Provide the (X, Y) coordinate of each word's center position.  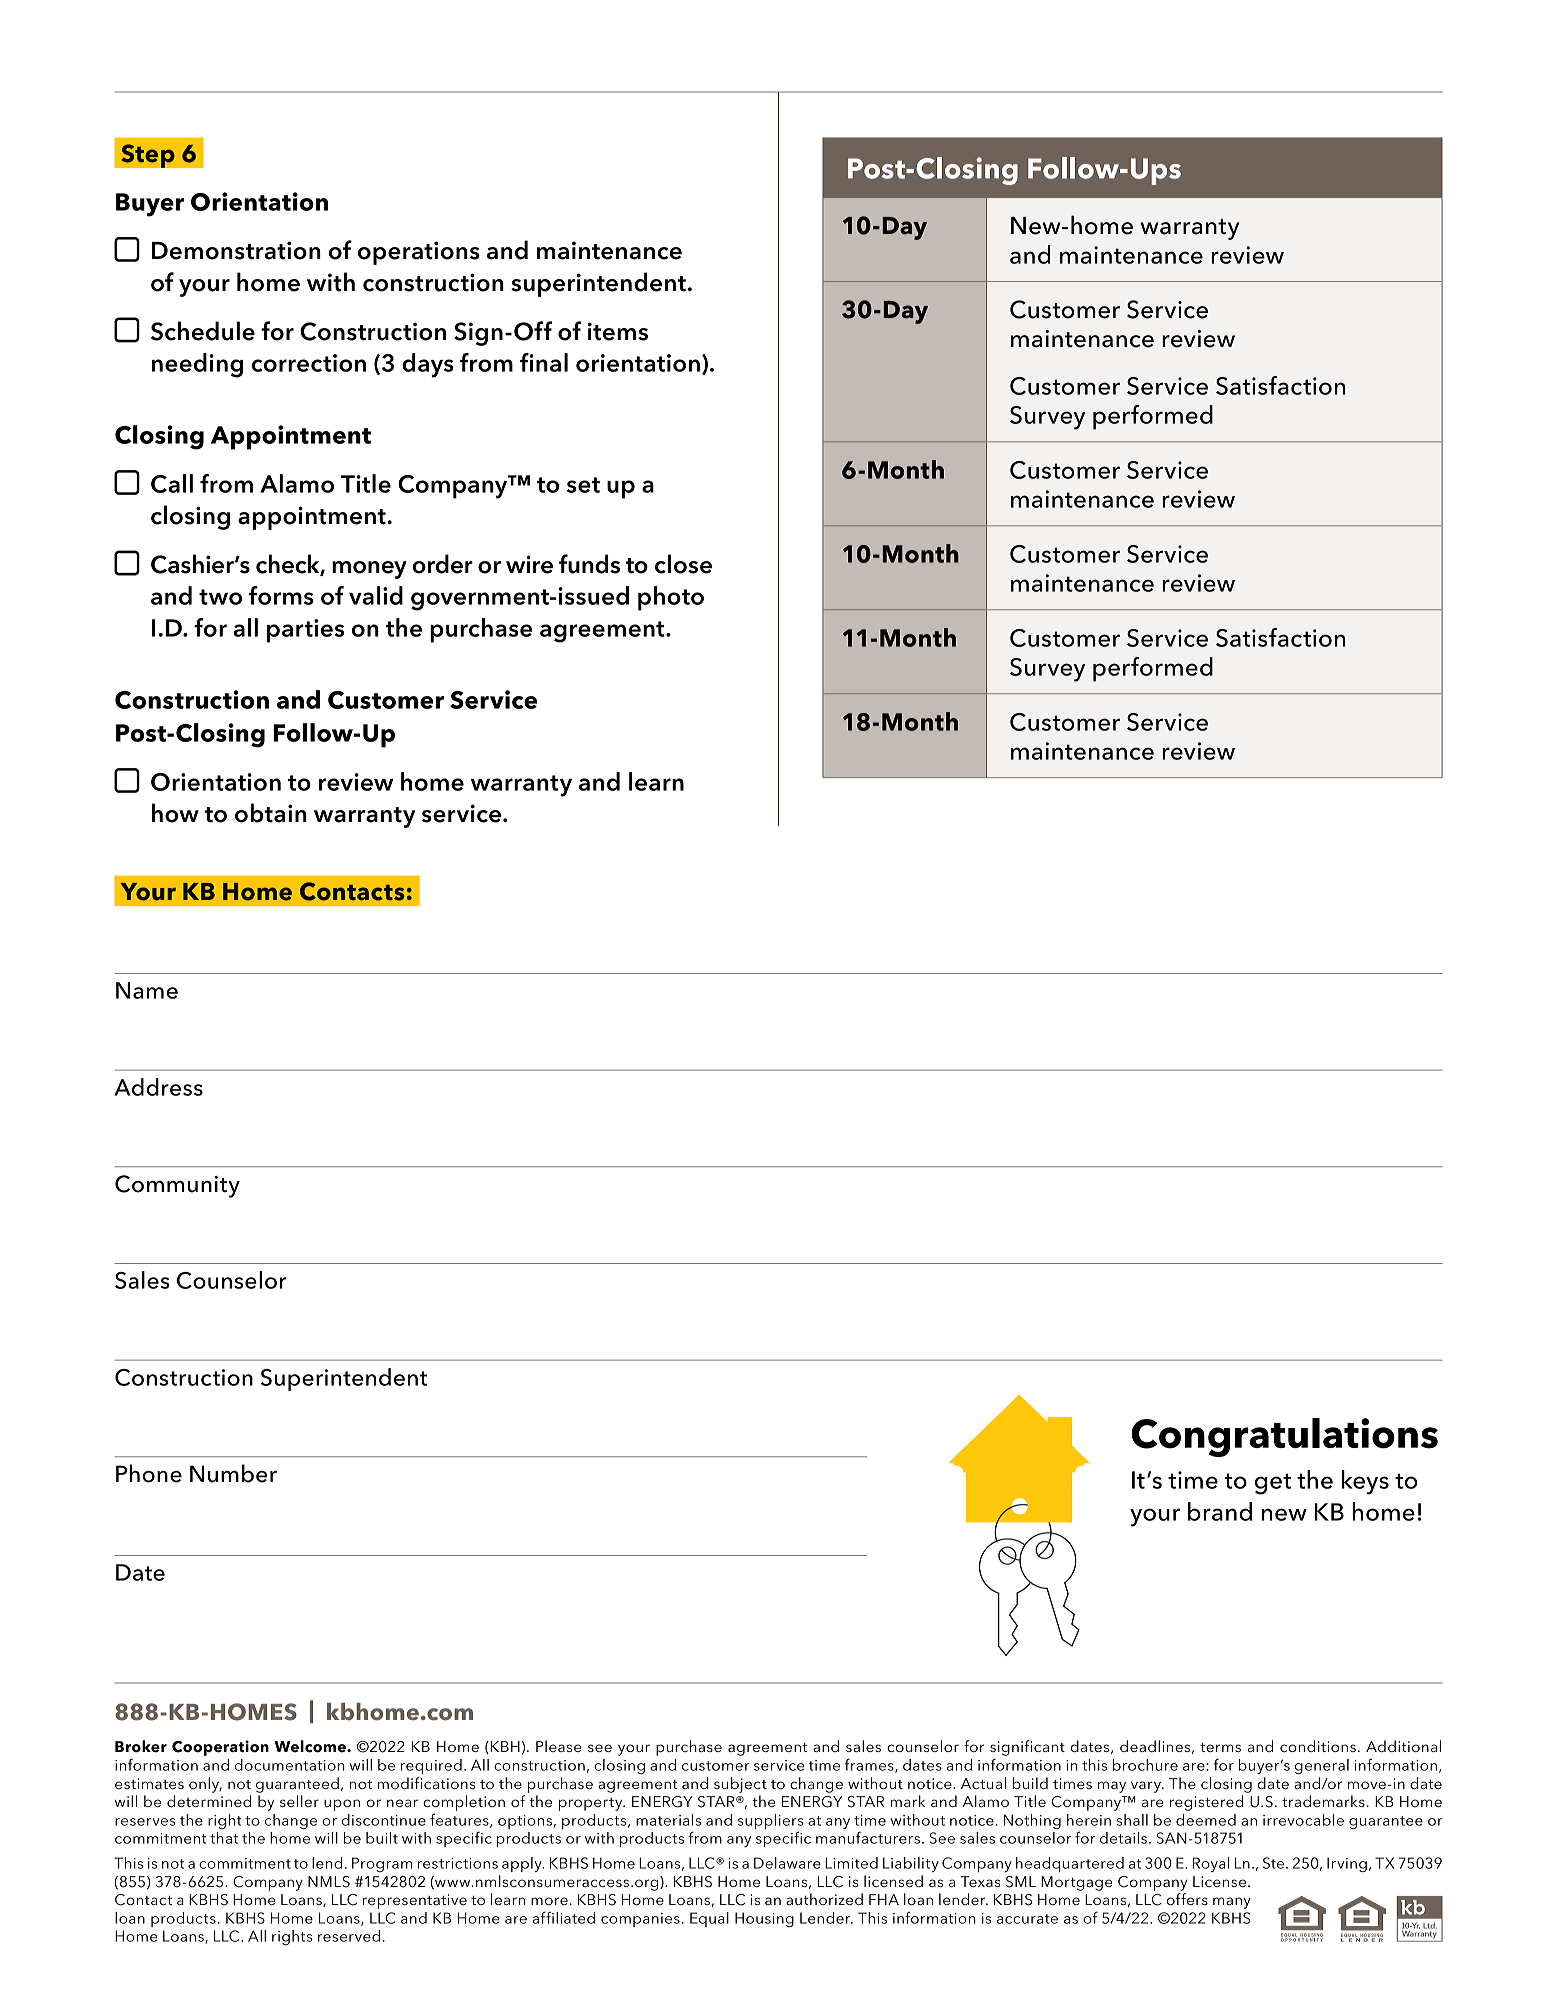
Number (233, 1473)
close (683, 564)
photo (671, 598)
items (618, 331)
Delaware (787, 1863)
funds (589, 564)
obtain (271, 813)
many (1232, 1903)
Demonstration (236, 250)
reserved (349, 1936)
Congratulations (1284, 1437)
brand (1220, 1511)
